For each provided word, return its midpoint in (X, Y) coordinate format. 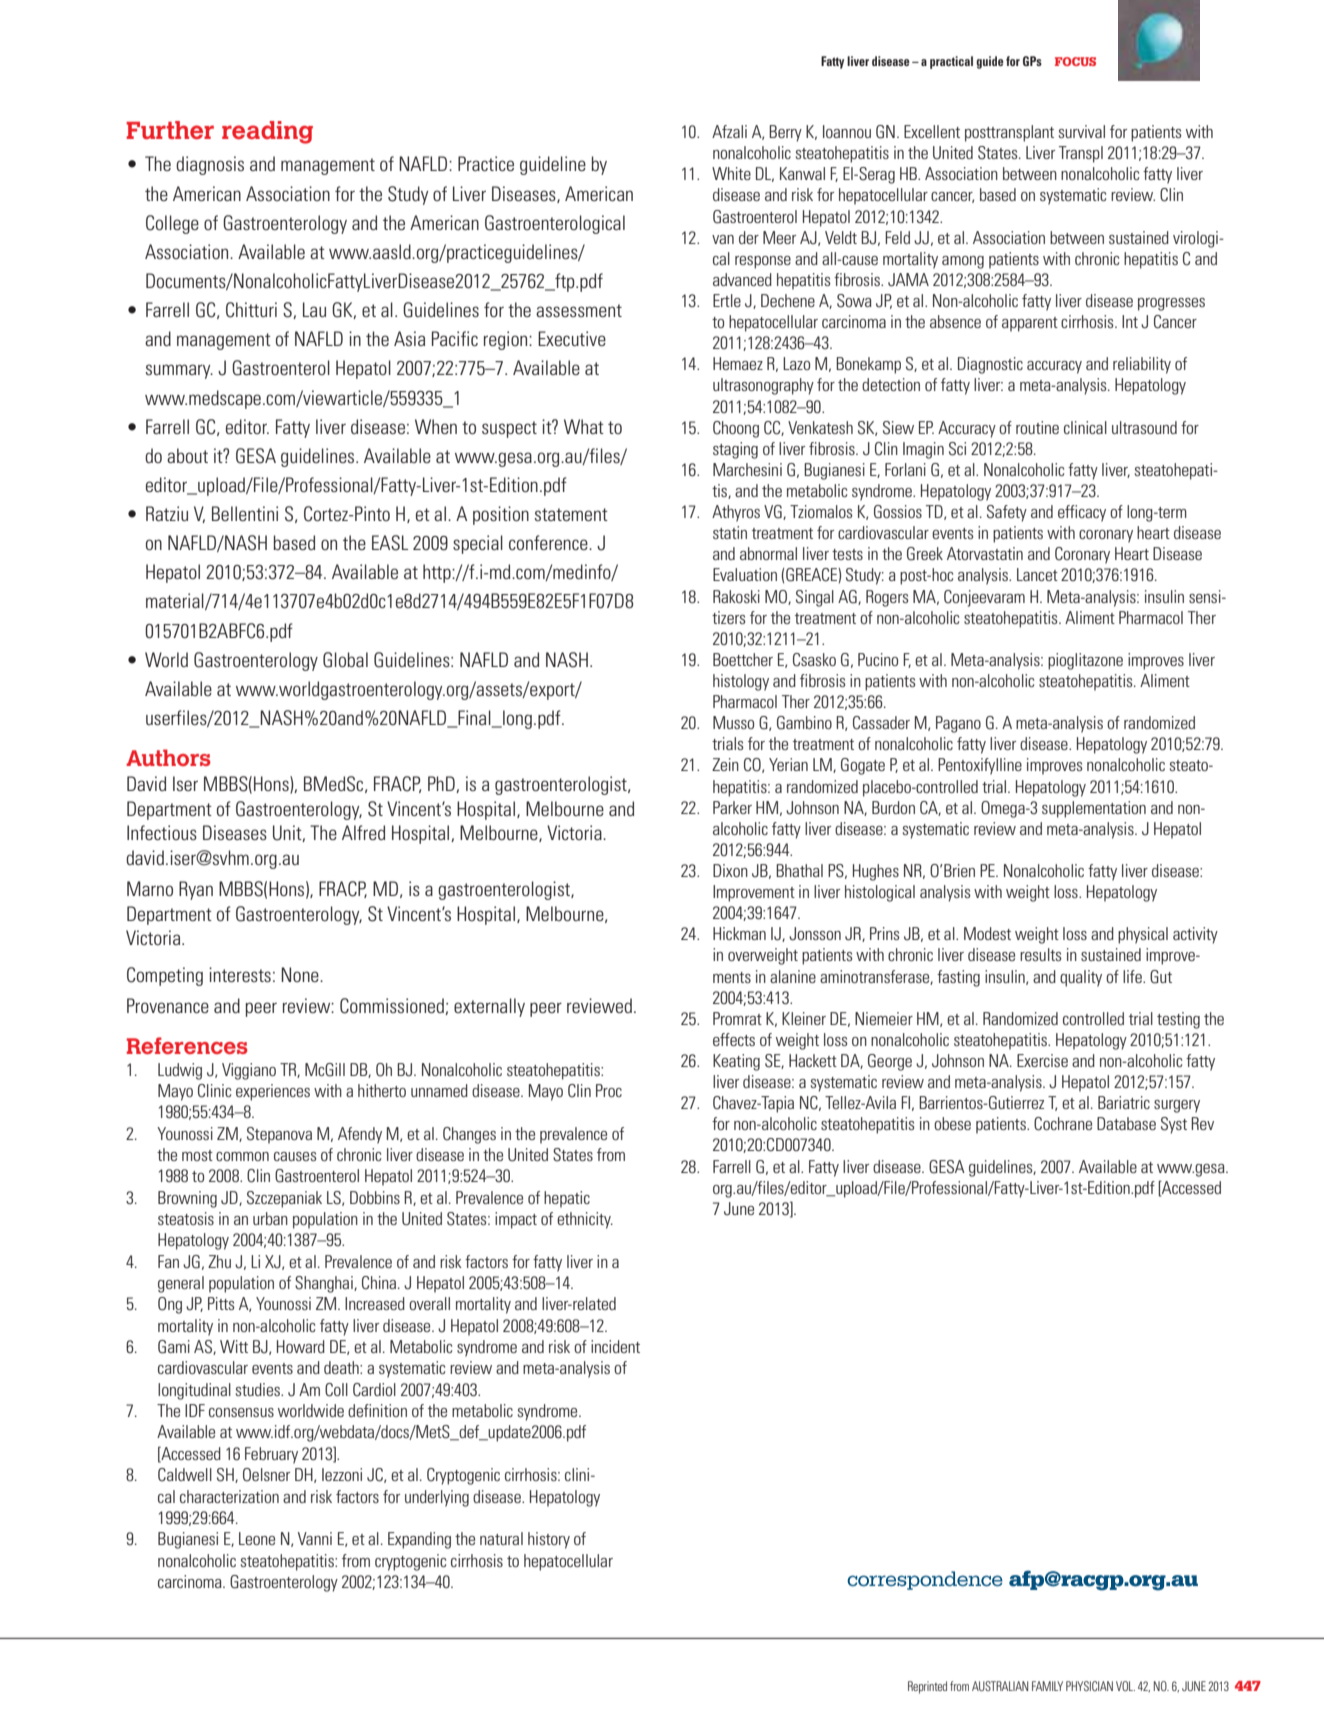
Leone (257, 1538)
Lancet (1037, 574)
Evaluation (745, 574)
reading (267, 132)
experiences (273, 1092)
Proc (609, 1090)
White (731, 173)
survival (1082, 131)
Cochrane (1063, 1124)
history (549, 1540)
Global (345, 660)
